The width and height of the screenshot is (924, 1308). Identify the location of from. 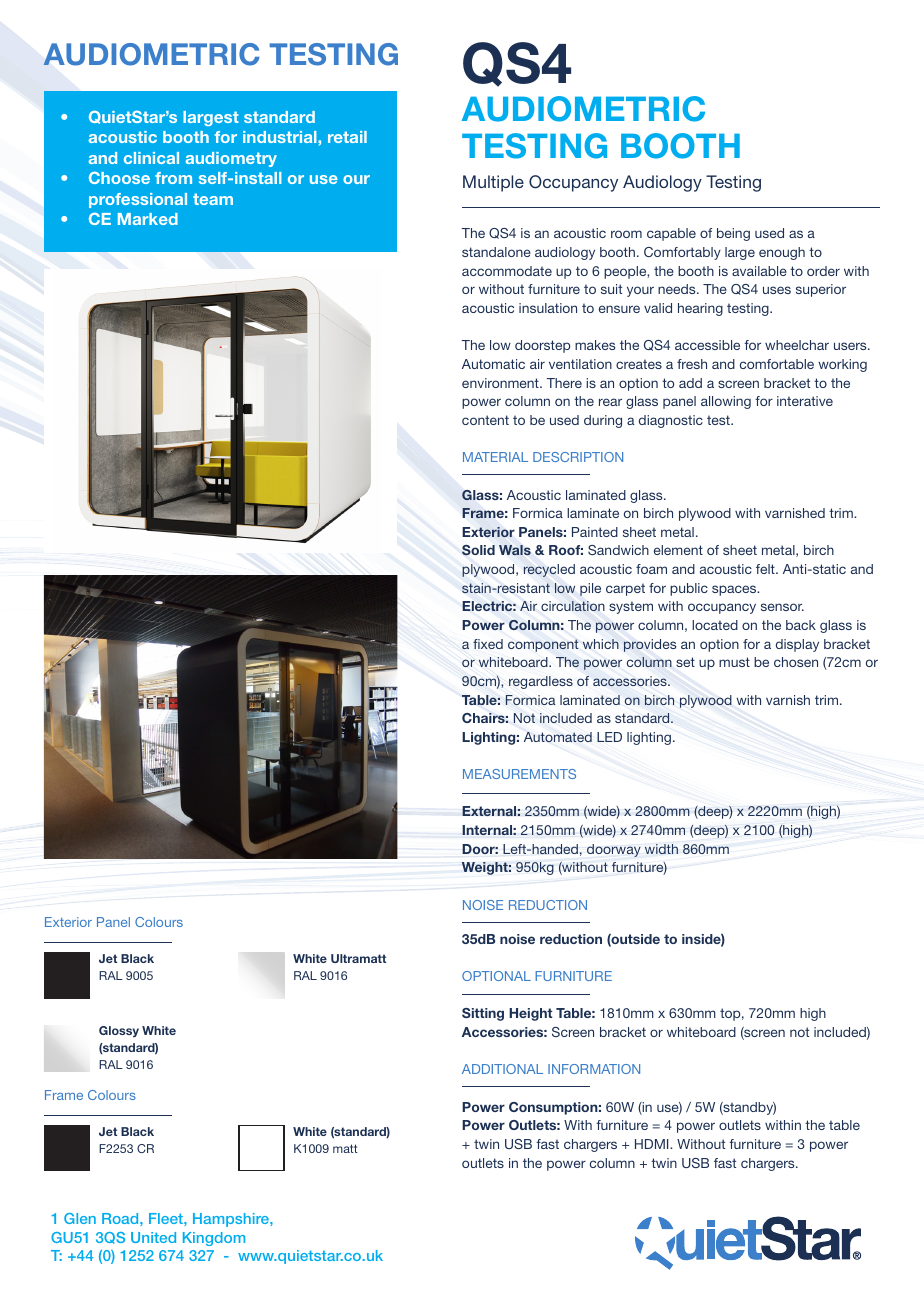
(173, 178).
